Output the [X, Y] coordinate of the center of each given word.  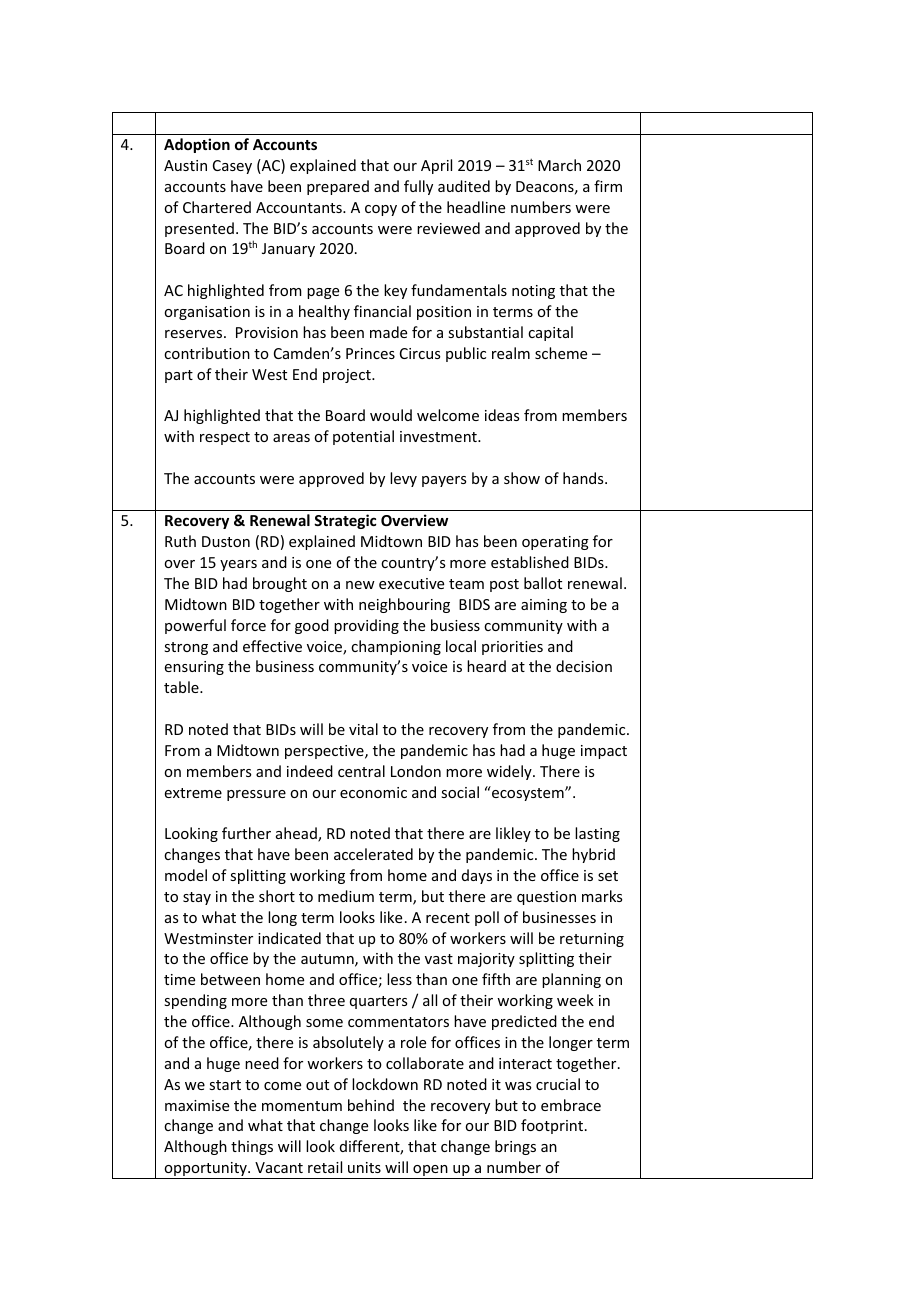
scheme [561, 353]
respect [225, 438]
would [391, 415]
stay [197, 898]
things [252, 1147]
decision [584, 666]
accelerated [373, 854]
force [248, 625]
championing [396, 647]
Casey [232, 167]
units [364, 1167]
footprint [553, 1126]
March [559, 165]
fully [418, 187]
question [546, 898]
